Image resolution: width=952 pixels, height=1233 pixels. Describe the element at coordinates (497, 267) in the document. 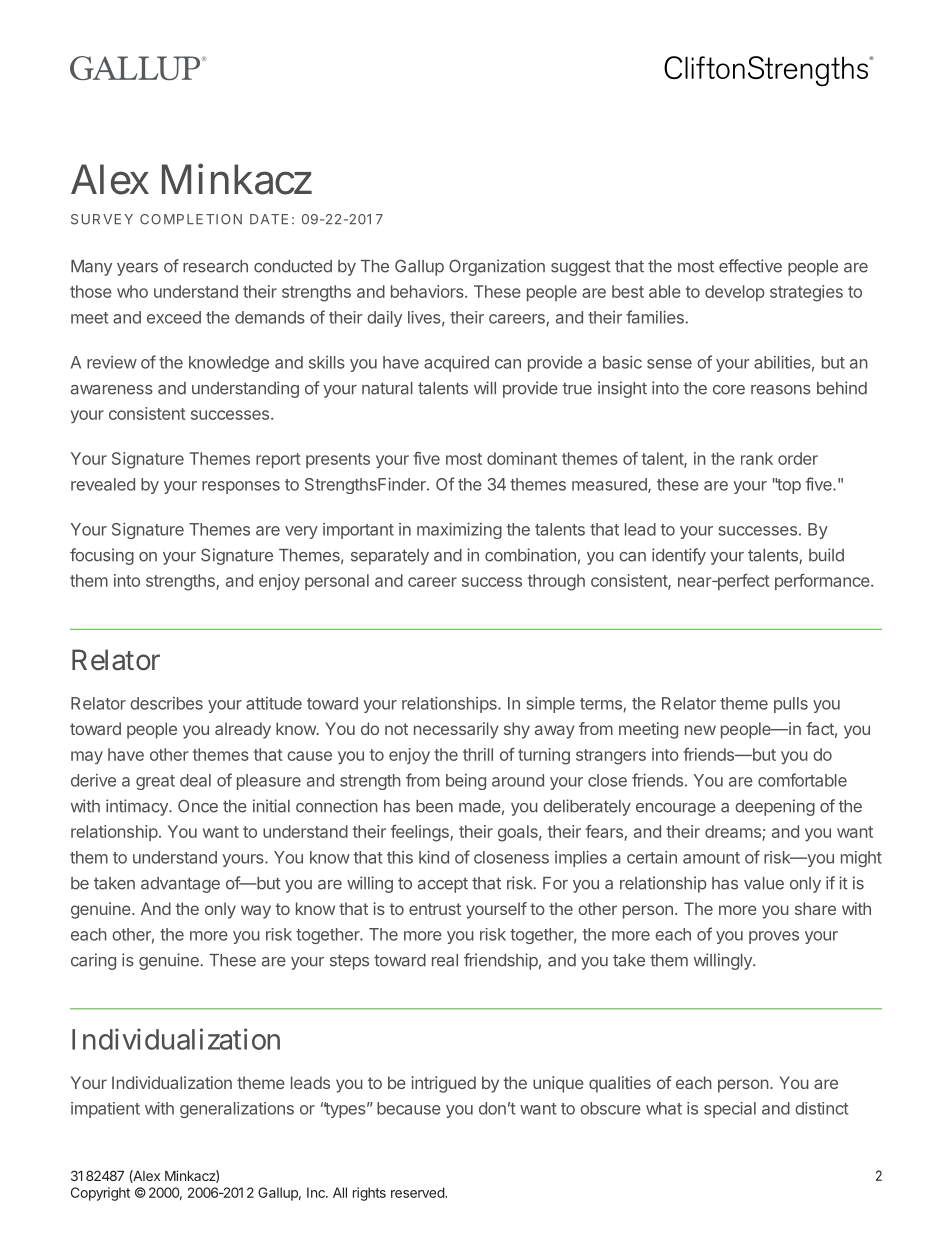

I see `Organization` at that location.
